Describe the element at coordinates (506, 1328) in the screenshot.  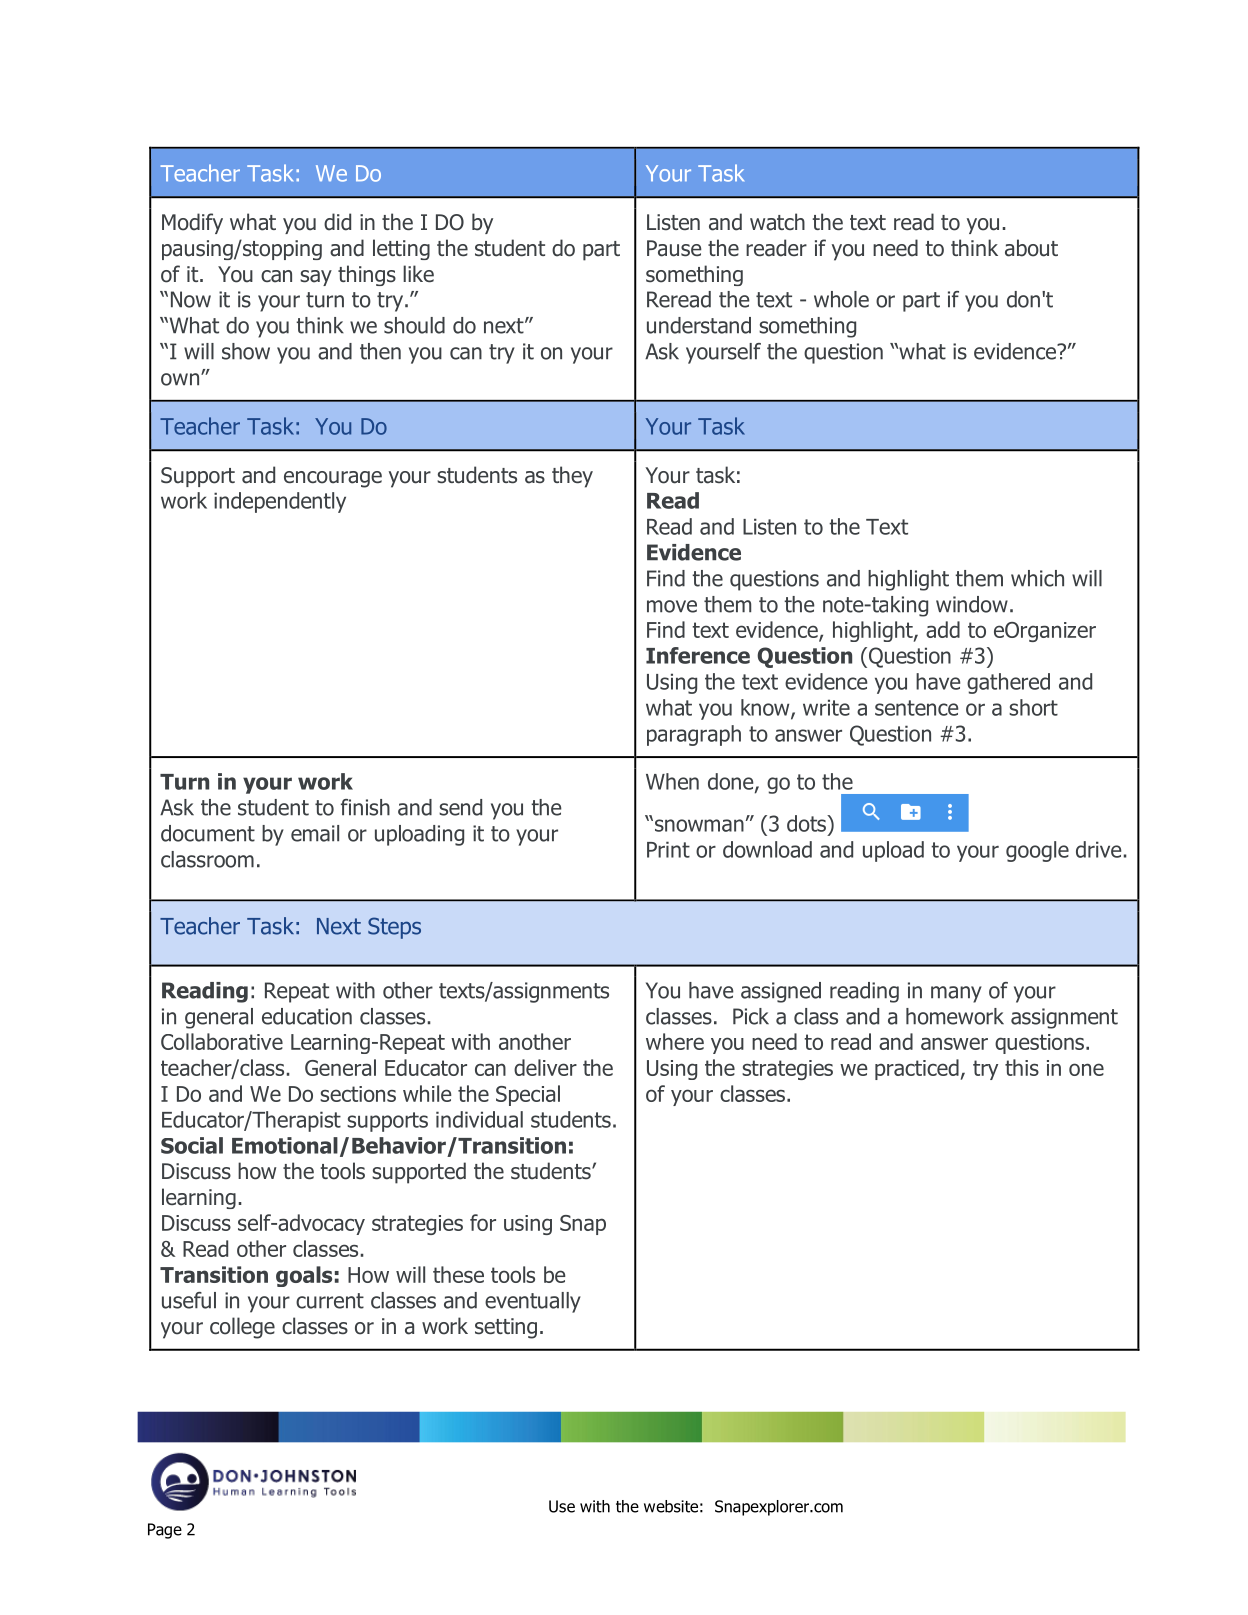
I see `setting` at that location.
